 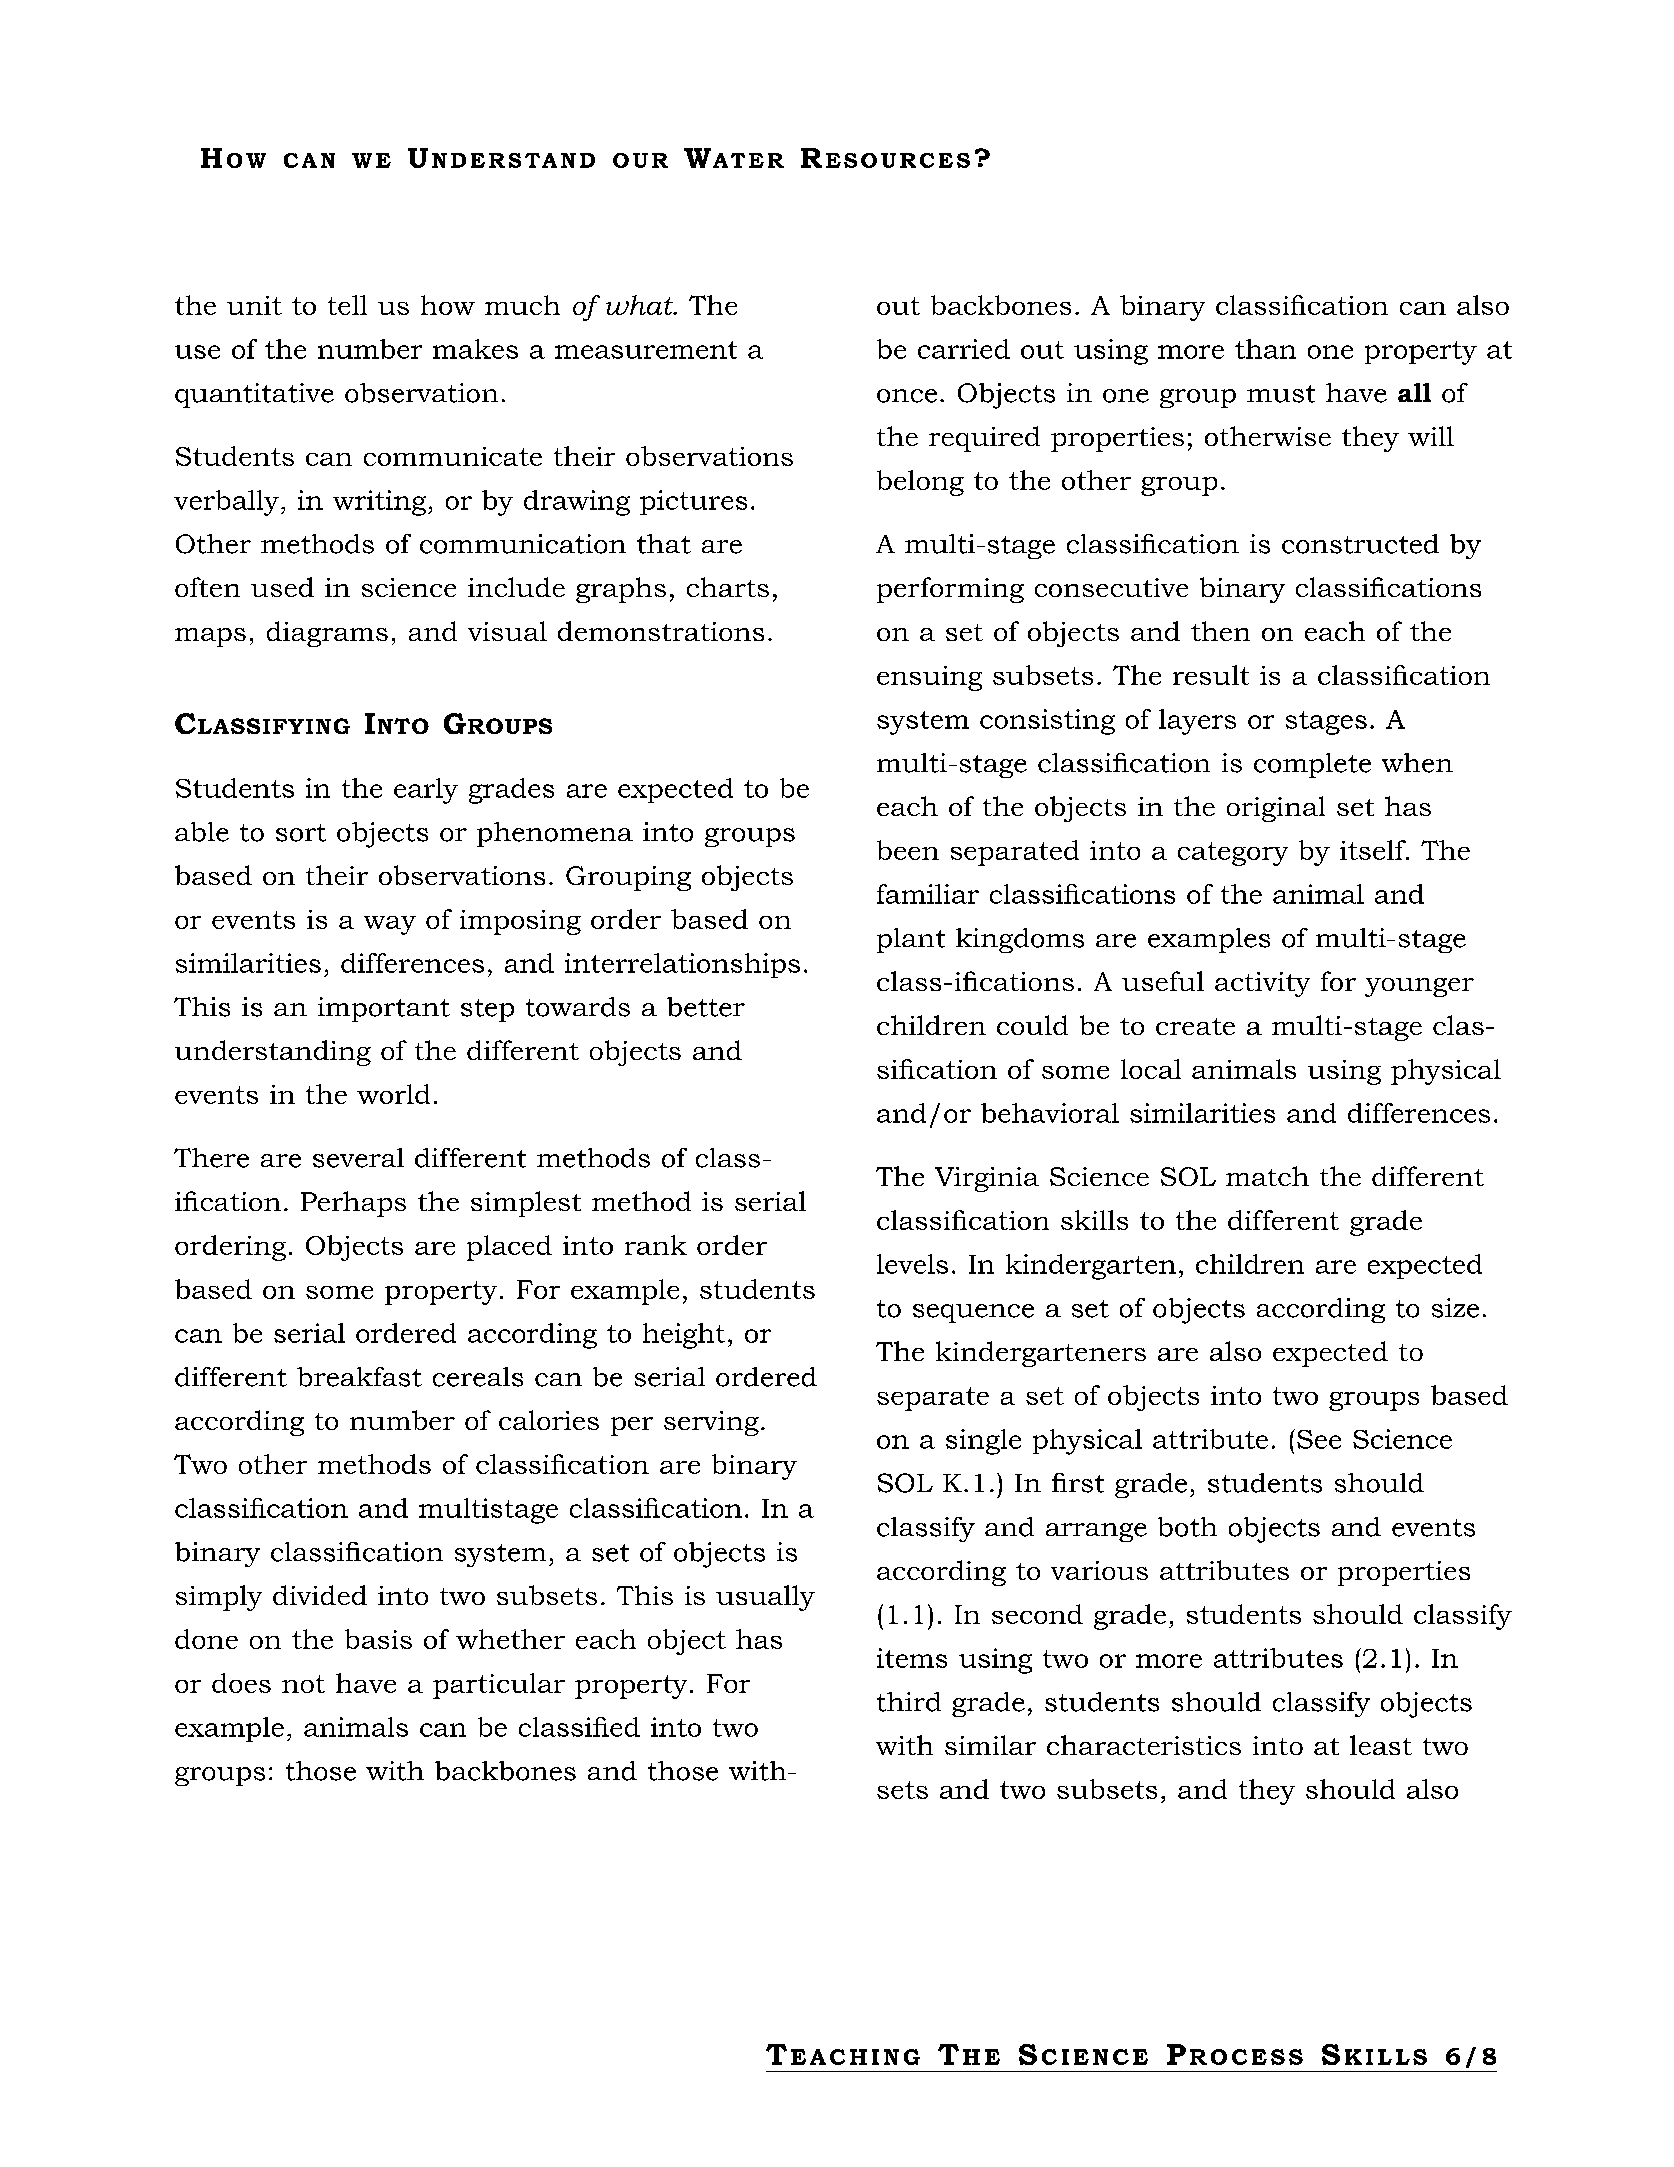 What do you see at coordinates (928, 894) in the screenshot?
I see `familiar` at bounding box center [928, 894].
